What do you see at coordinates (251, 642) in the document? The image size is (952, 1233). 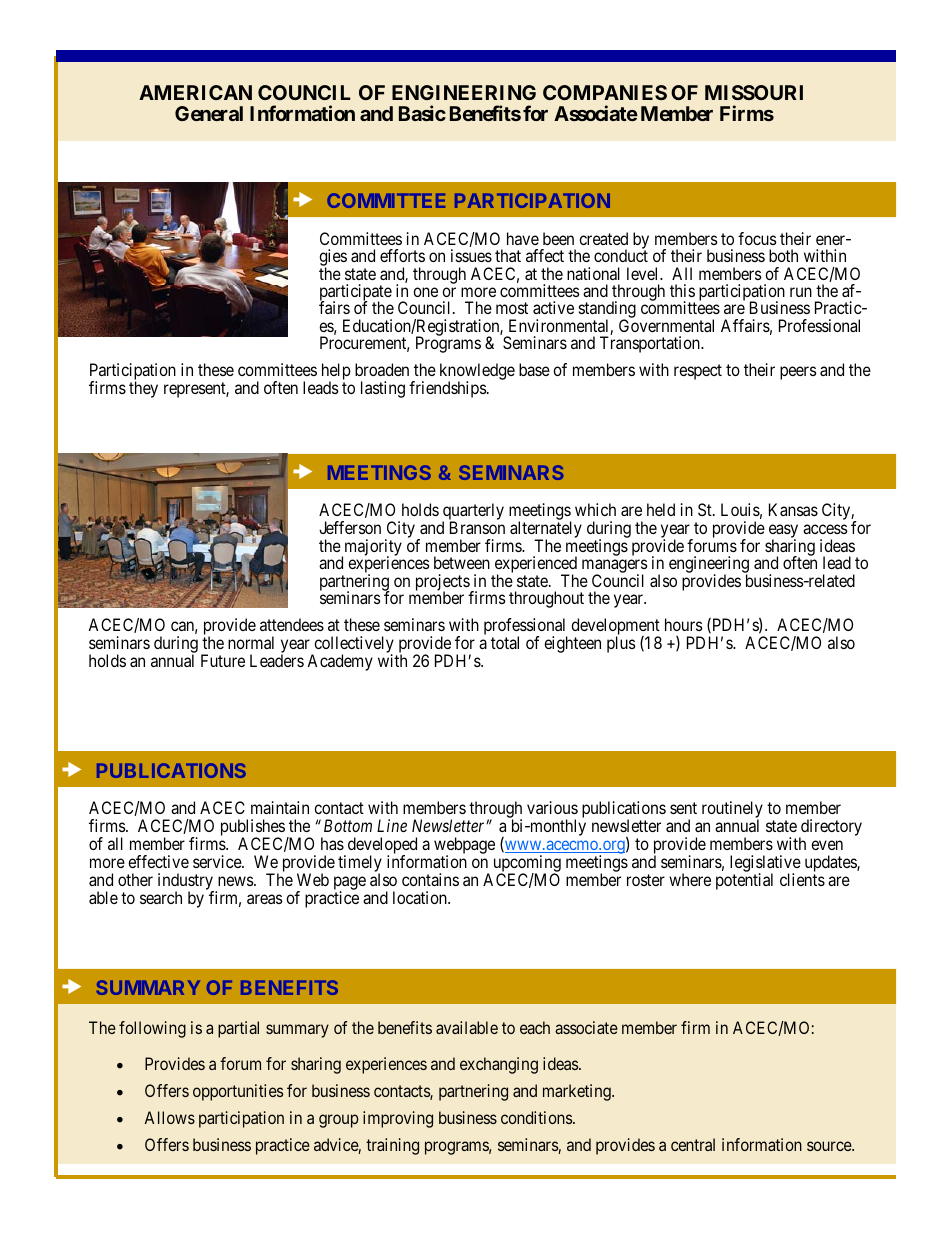 I see `normal` at bounding box center [251, 642].
